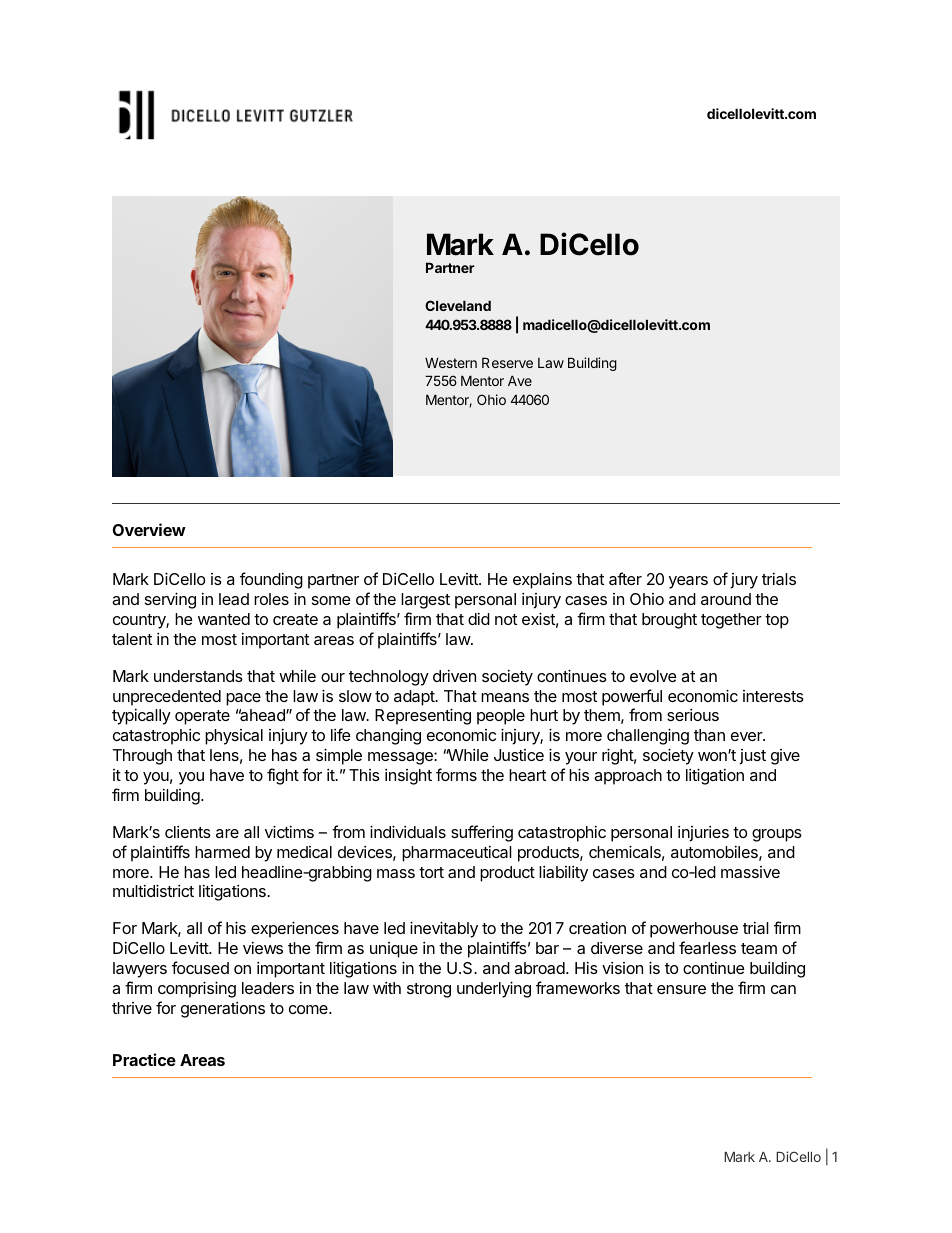 The width and height of the document is (952, 1233). What do you see at coordinates (703, 834) in the document?
I see `injuries` at bounding box center [703, 834].
